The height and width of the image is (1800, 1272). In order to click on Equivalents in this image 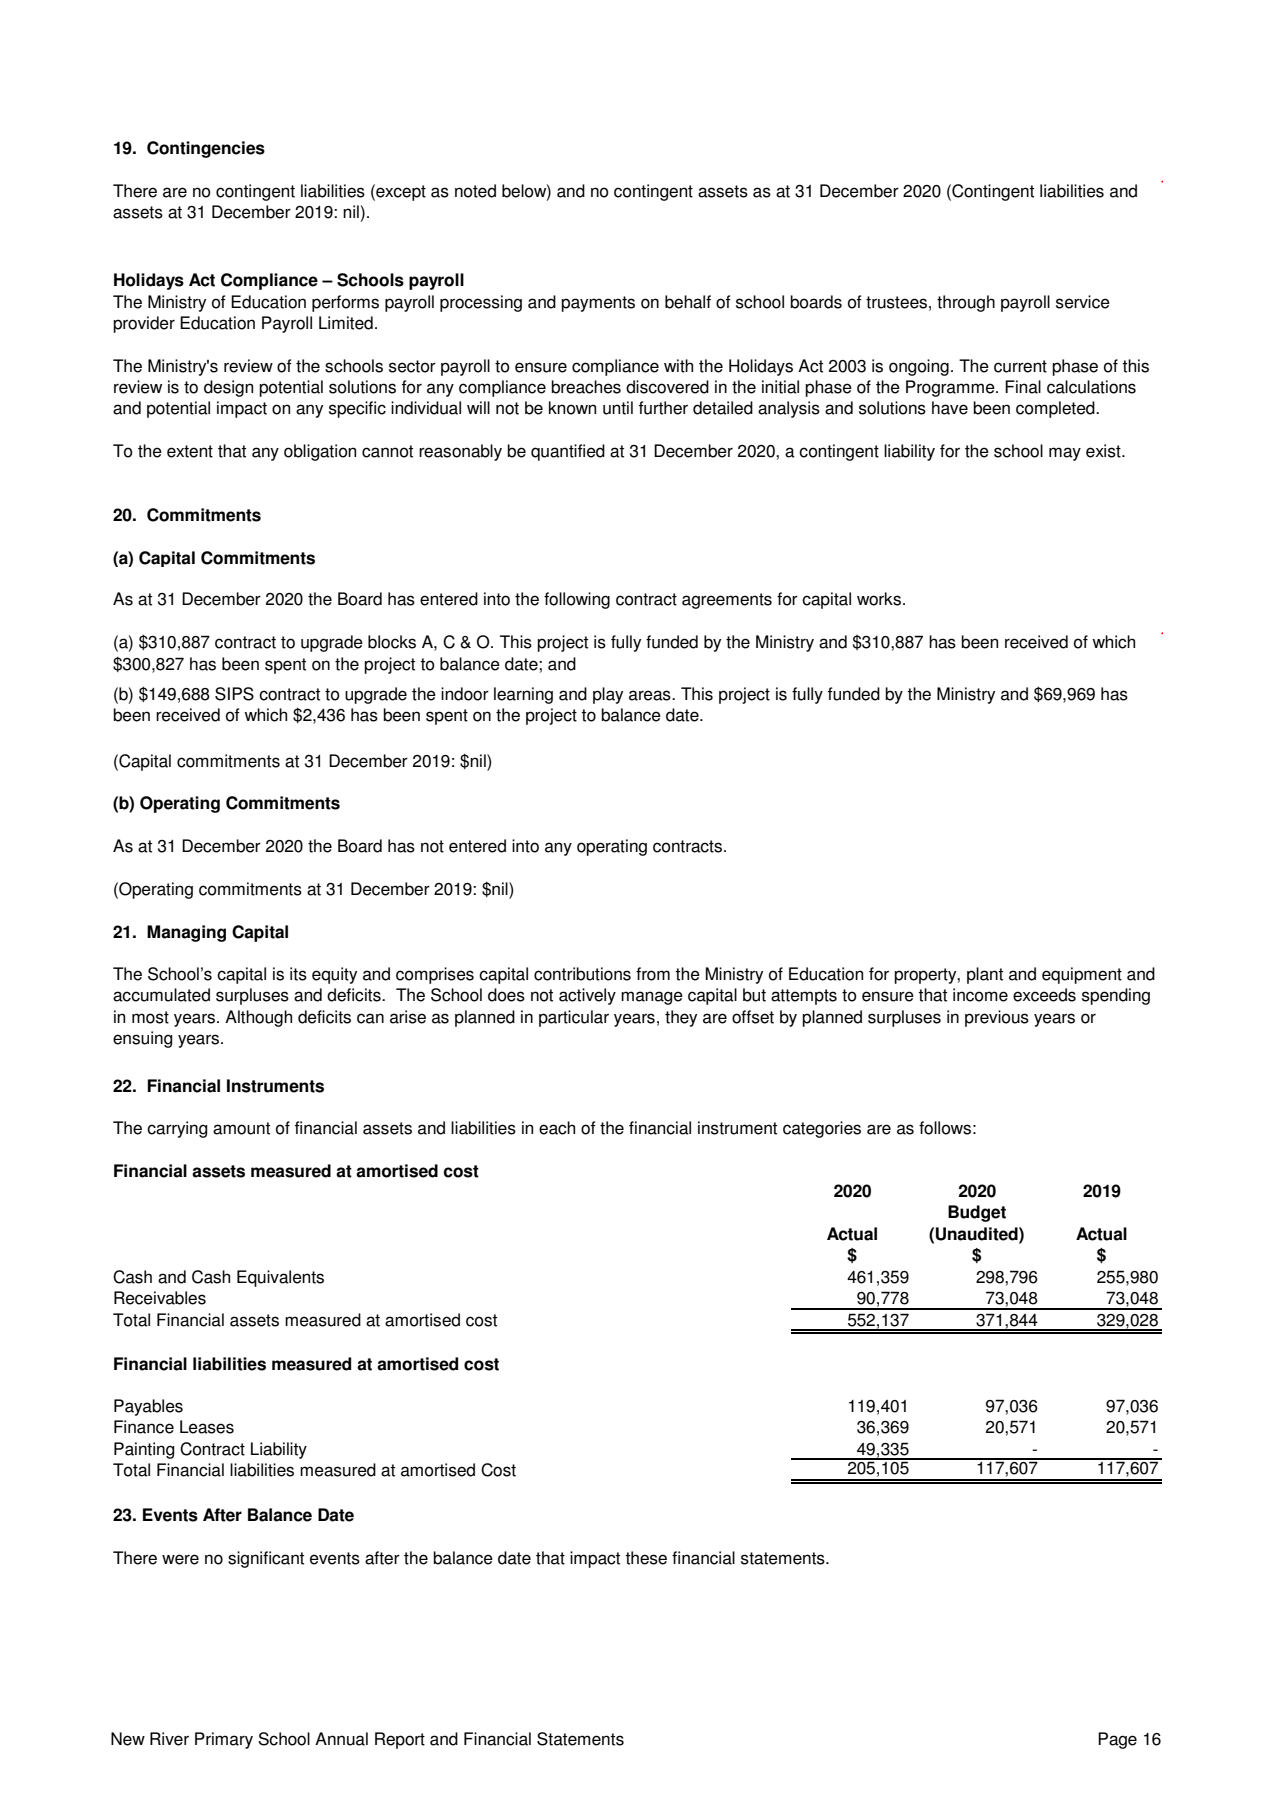, I will do `click(280, 1278)`.
